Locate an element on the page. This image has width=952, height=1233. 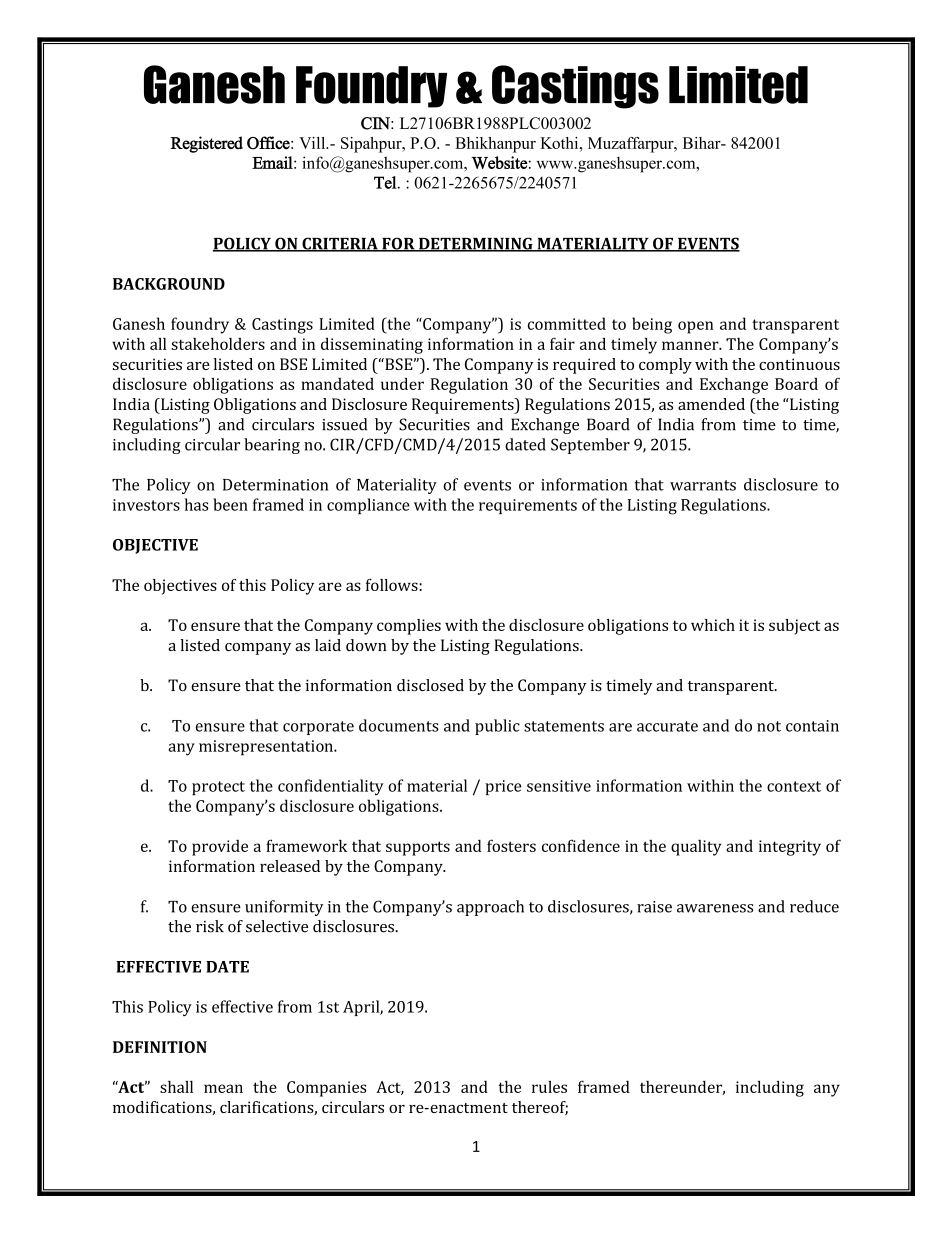
rules is located at coordinates (549, 1087).
